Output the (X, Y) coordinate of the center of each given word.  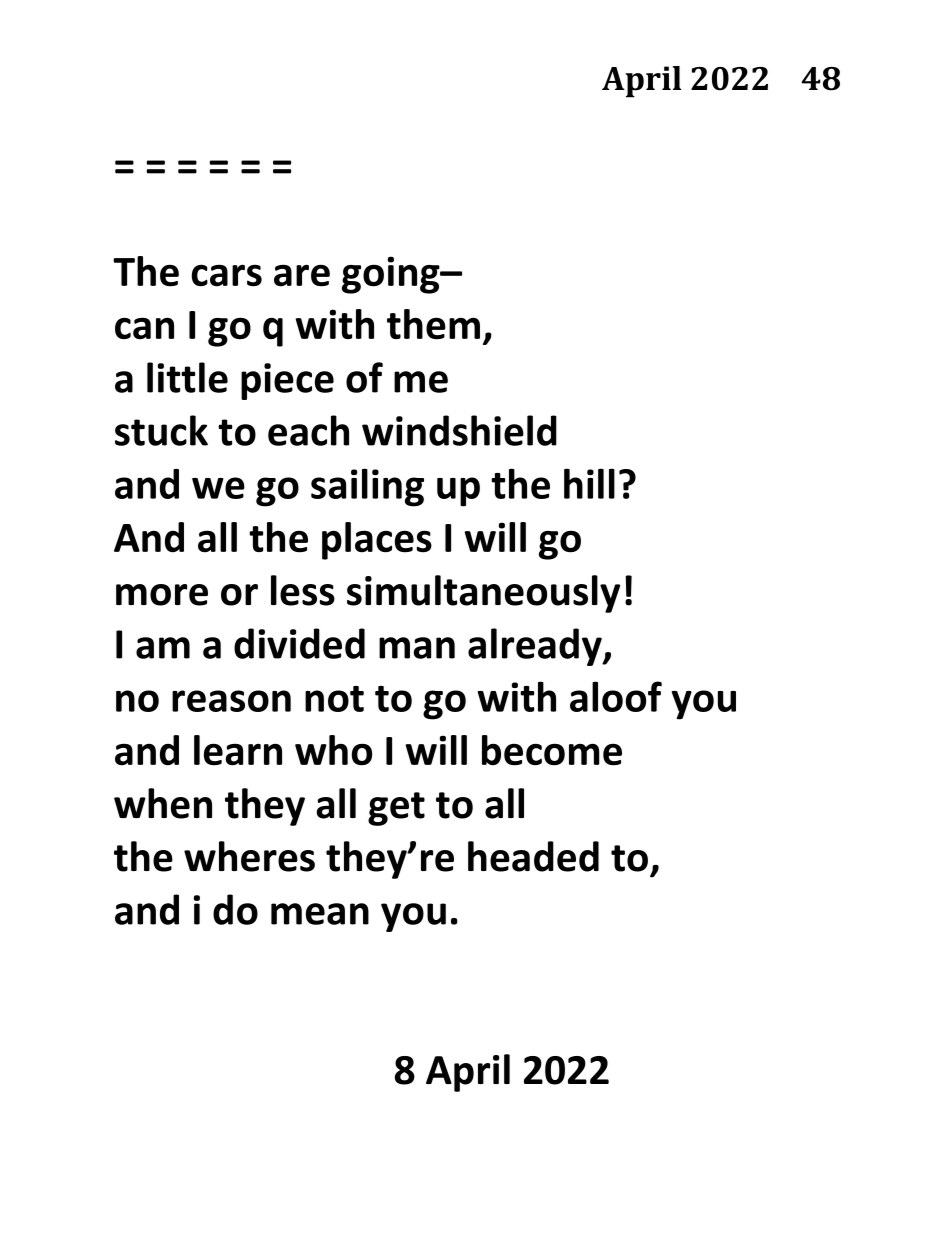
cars (226, 275)
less (303, 590)
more (162, 595)
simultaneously (483, 594)
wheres (249, 856)
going (392, 275)
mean (320, 914)
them (433, 324)
